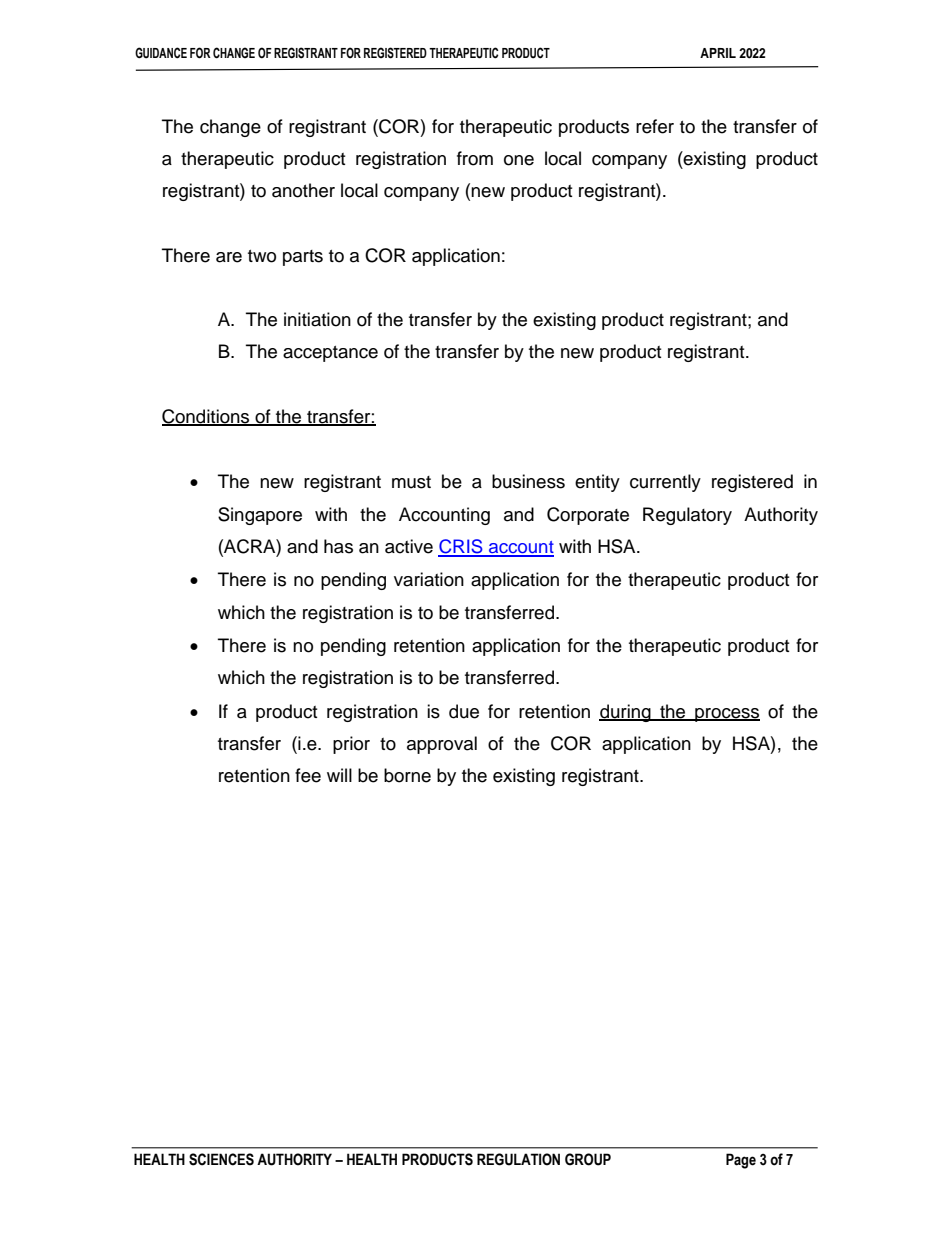 The height and width of the image is (1233, 952). Describe the element at coordinates (411, 482) in the image. I see `must` at that location.
